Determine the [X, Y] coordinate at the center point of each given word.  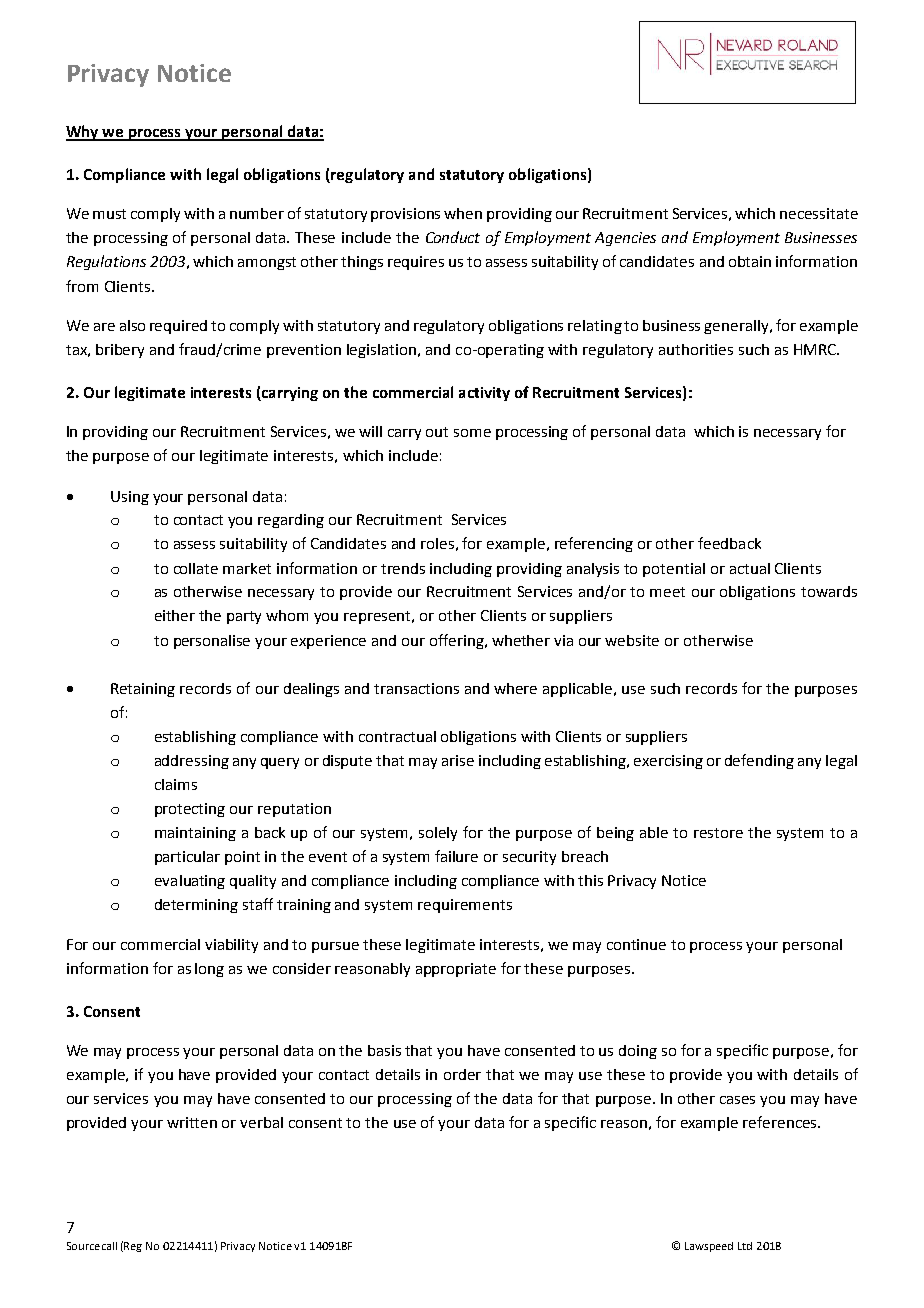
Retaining [143, 690]
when [463, 213]
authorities [696, 349]
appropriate [456, 970]
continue [636, 944]
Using [130, 498]
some [472, 433]
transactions [416, 688]
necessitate [819, 213]
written [192, 1122]
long [209, 970]
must [109, 214]
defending [759, 761]
